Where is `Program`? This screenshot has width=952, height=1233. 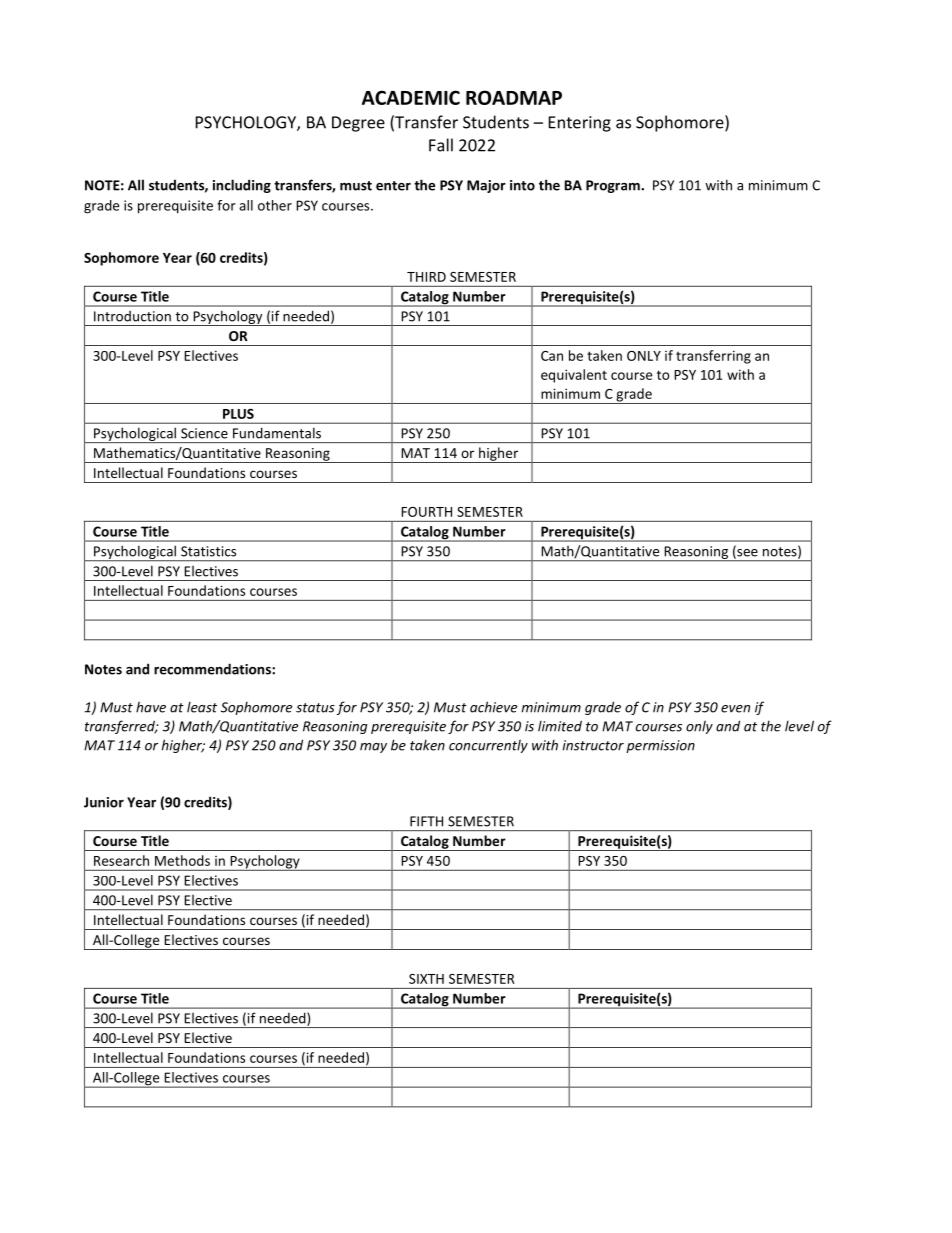 Program is located at coordinates (614, 186).
